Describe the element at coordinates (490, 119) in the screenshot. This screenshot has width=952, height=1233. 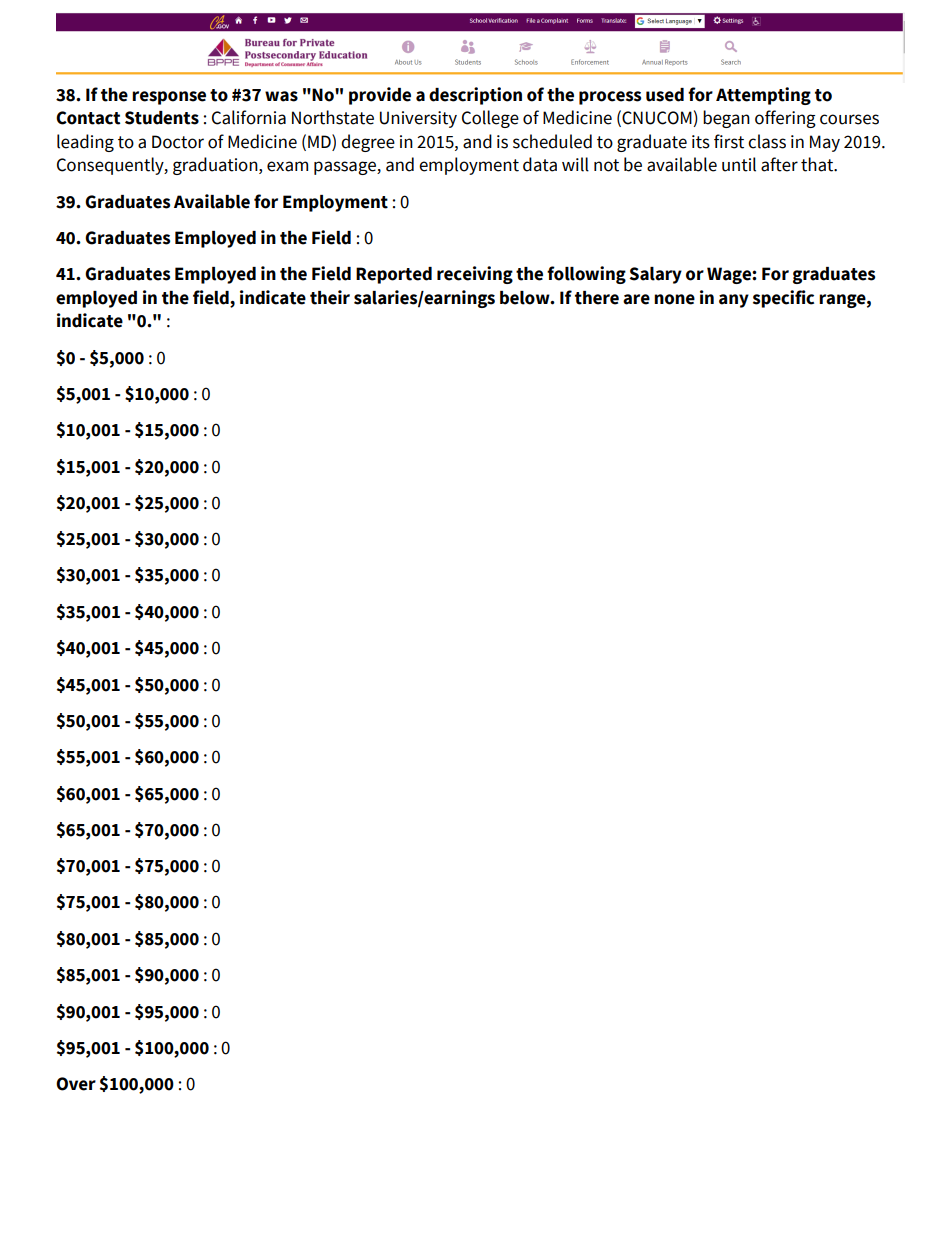
I see `College` at that location.
